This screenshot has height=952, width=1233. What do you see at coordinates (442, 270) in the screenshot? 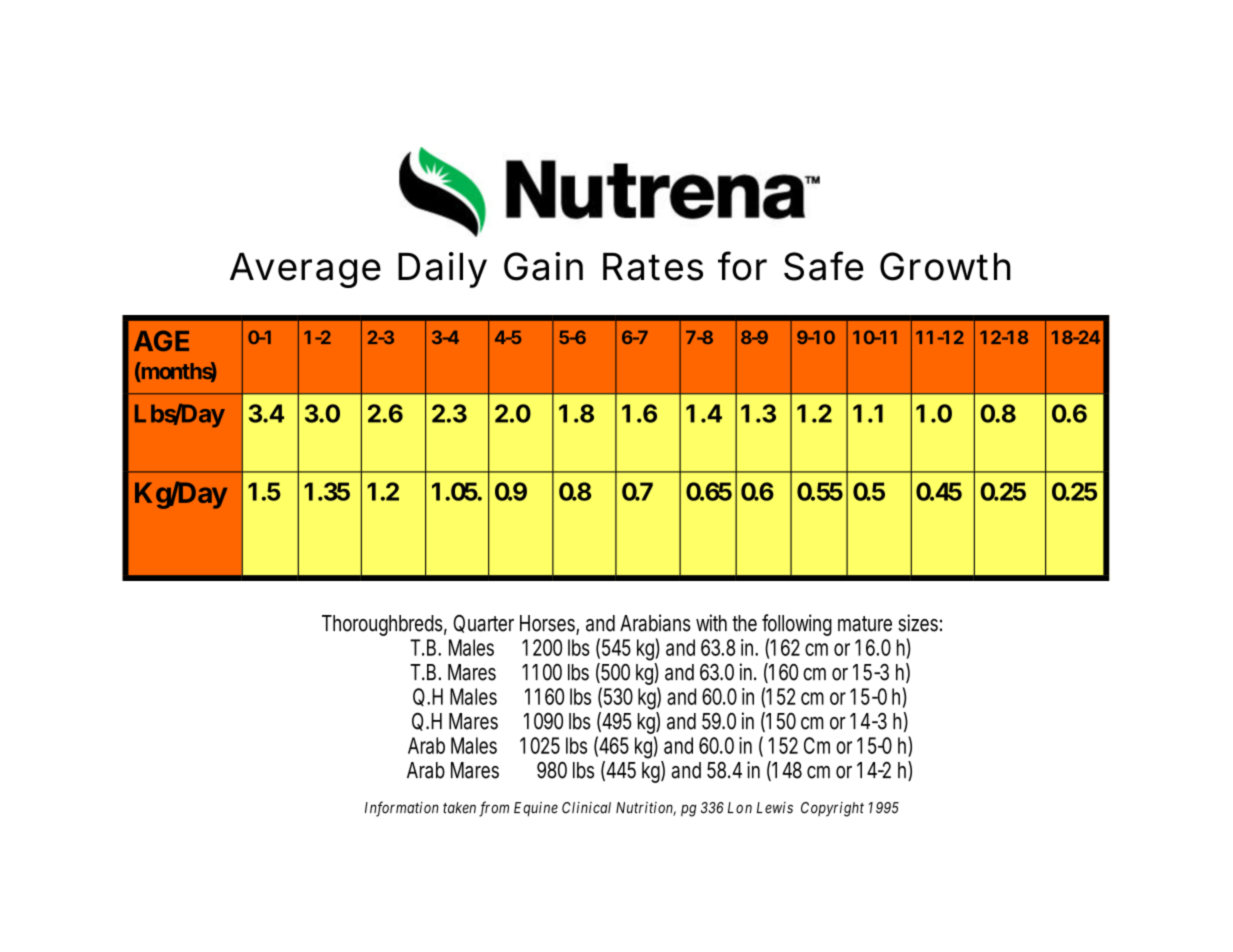
I see `Daily` at bounding box center [442, 270].
